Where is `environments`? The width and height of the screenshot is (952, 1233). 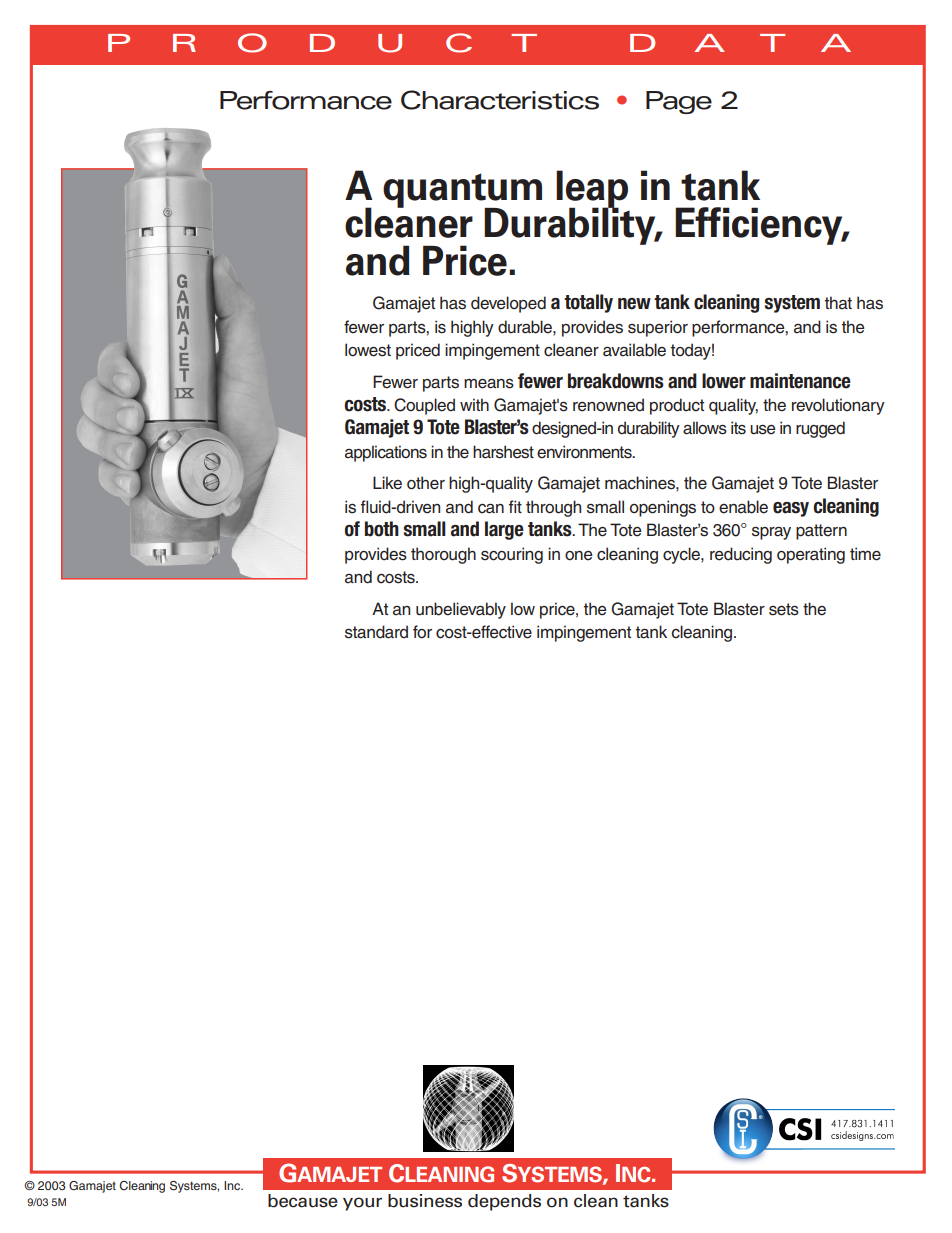
environments is located at coordinates (585, 452).
